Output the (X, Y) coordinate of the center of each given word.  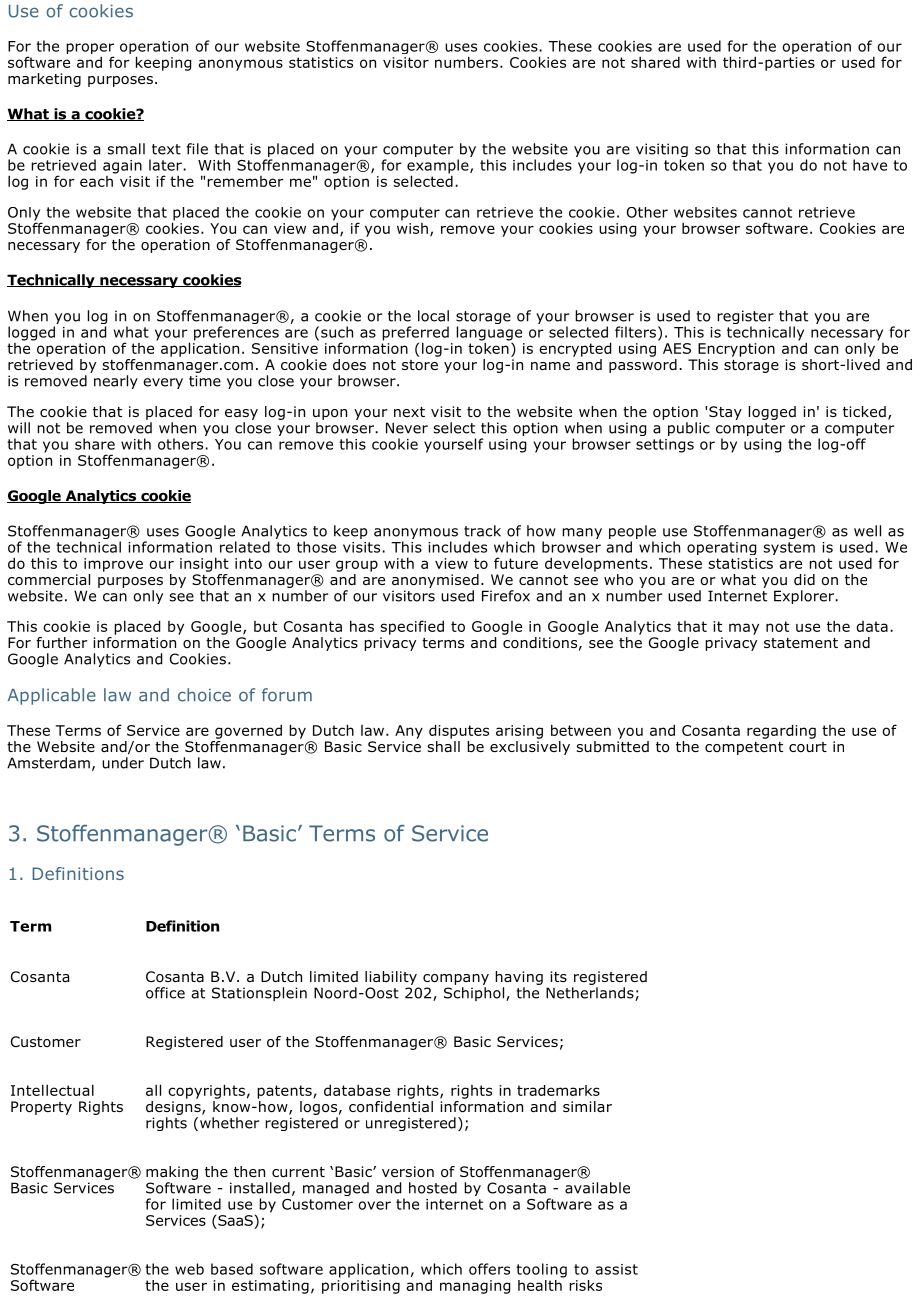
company (456, 979)
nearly (116, 382)
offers (489, 1269)
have (870, 165)
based (232, 1269)
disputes (459, 731)
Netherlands (591, 994)
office (165, 993)
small (126, 149)
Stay (725, 413)
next (409, 412)
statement (801, 643)
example (439, 167)
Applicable (52, 696)
